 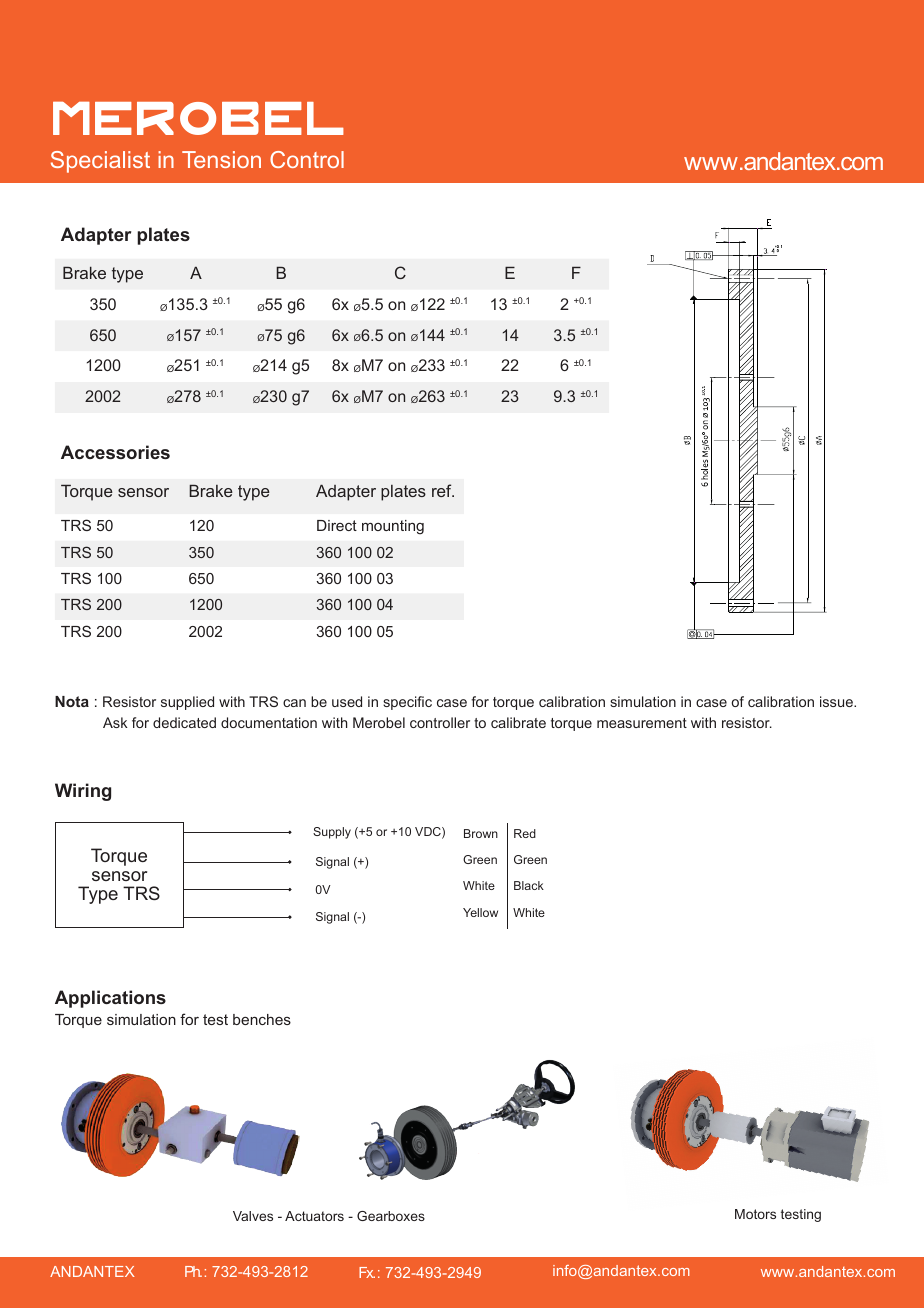 I want to click on mounting, so click(x=393, y=527).
